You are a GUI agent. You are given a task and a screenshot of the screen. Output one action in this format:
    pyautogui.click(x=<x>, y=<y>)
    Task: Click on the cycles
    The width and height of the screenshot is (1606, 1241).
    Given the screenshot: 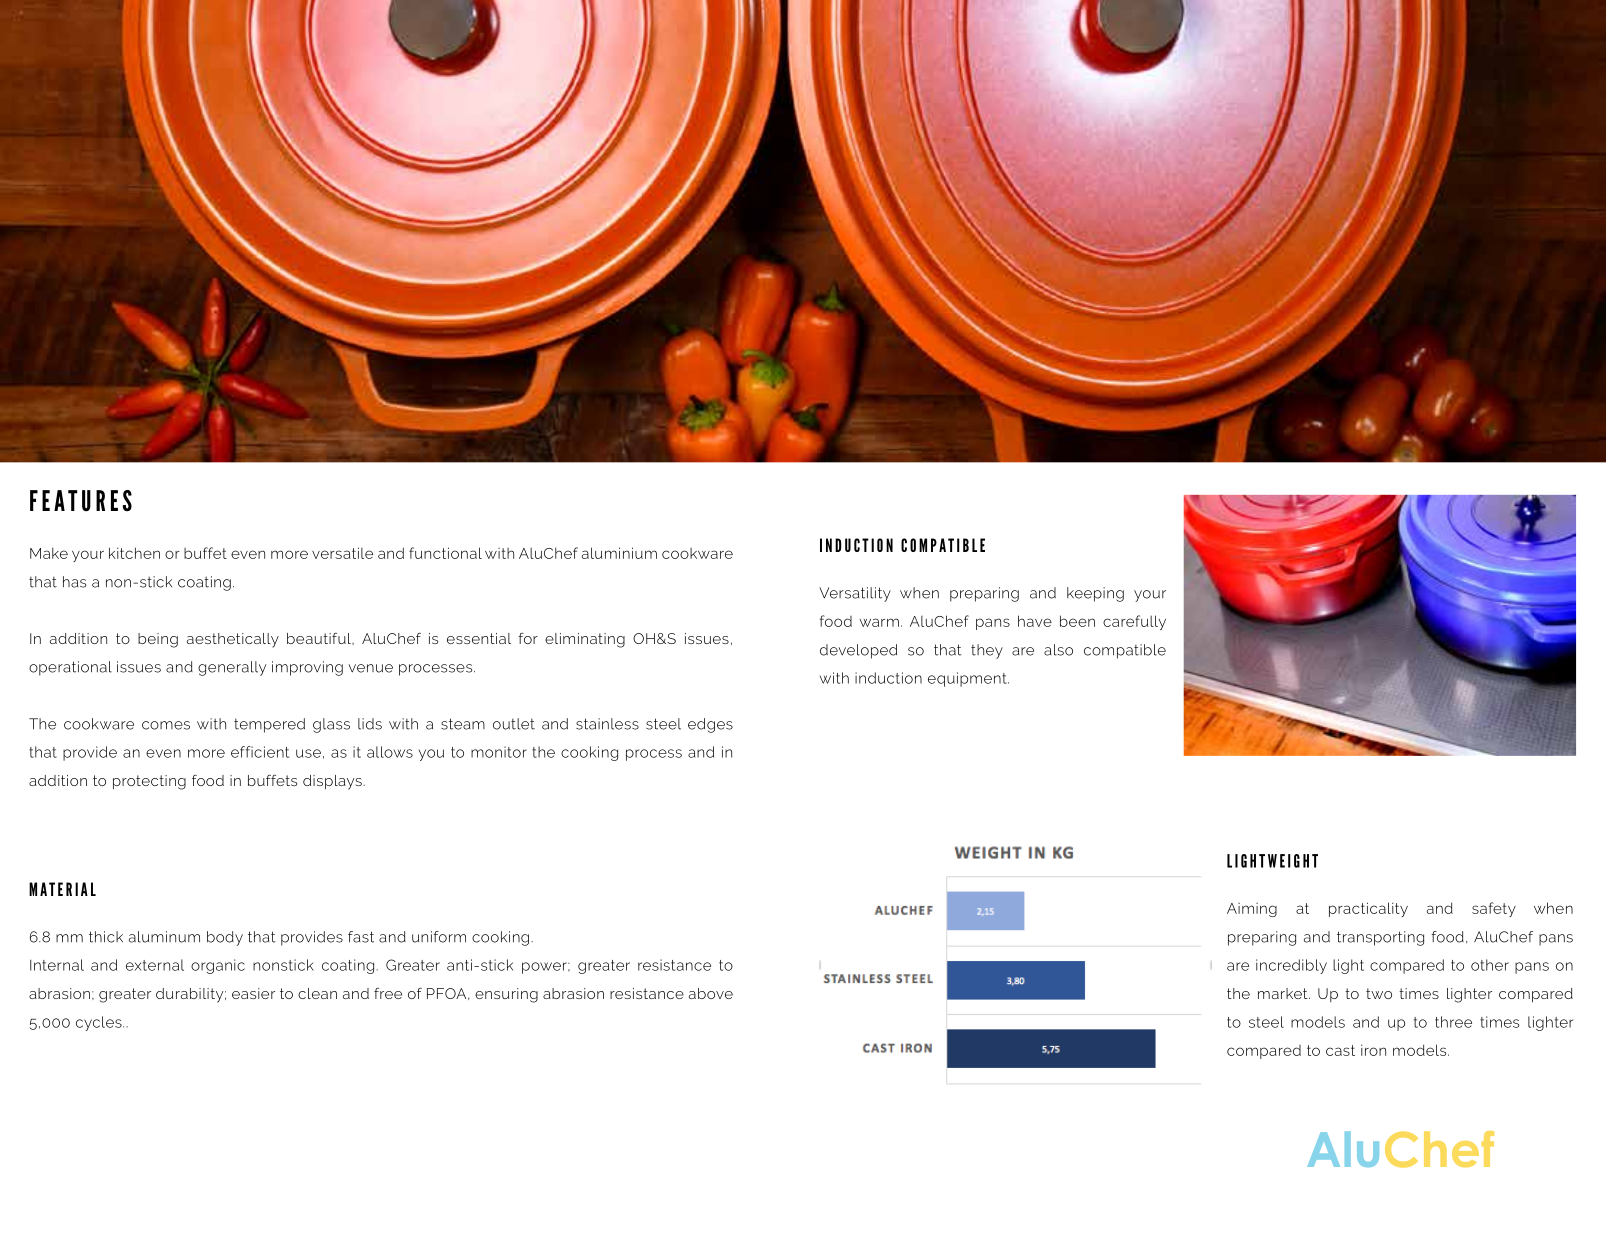 What is the action you would take?
    pyautogui.click(x=100, y=1023)
